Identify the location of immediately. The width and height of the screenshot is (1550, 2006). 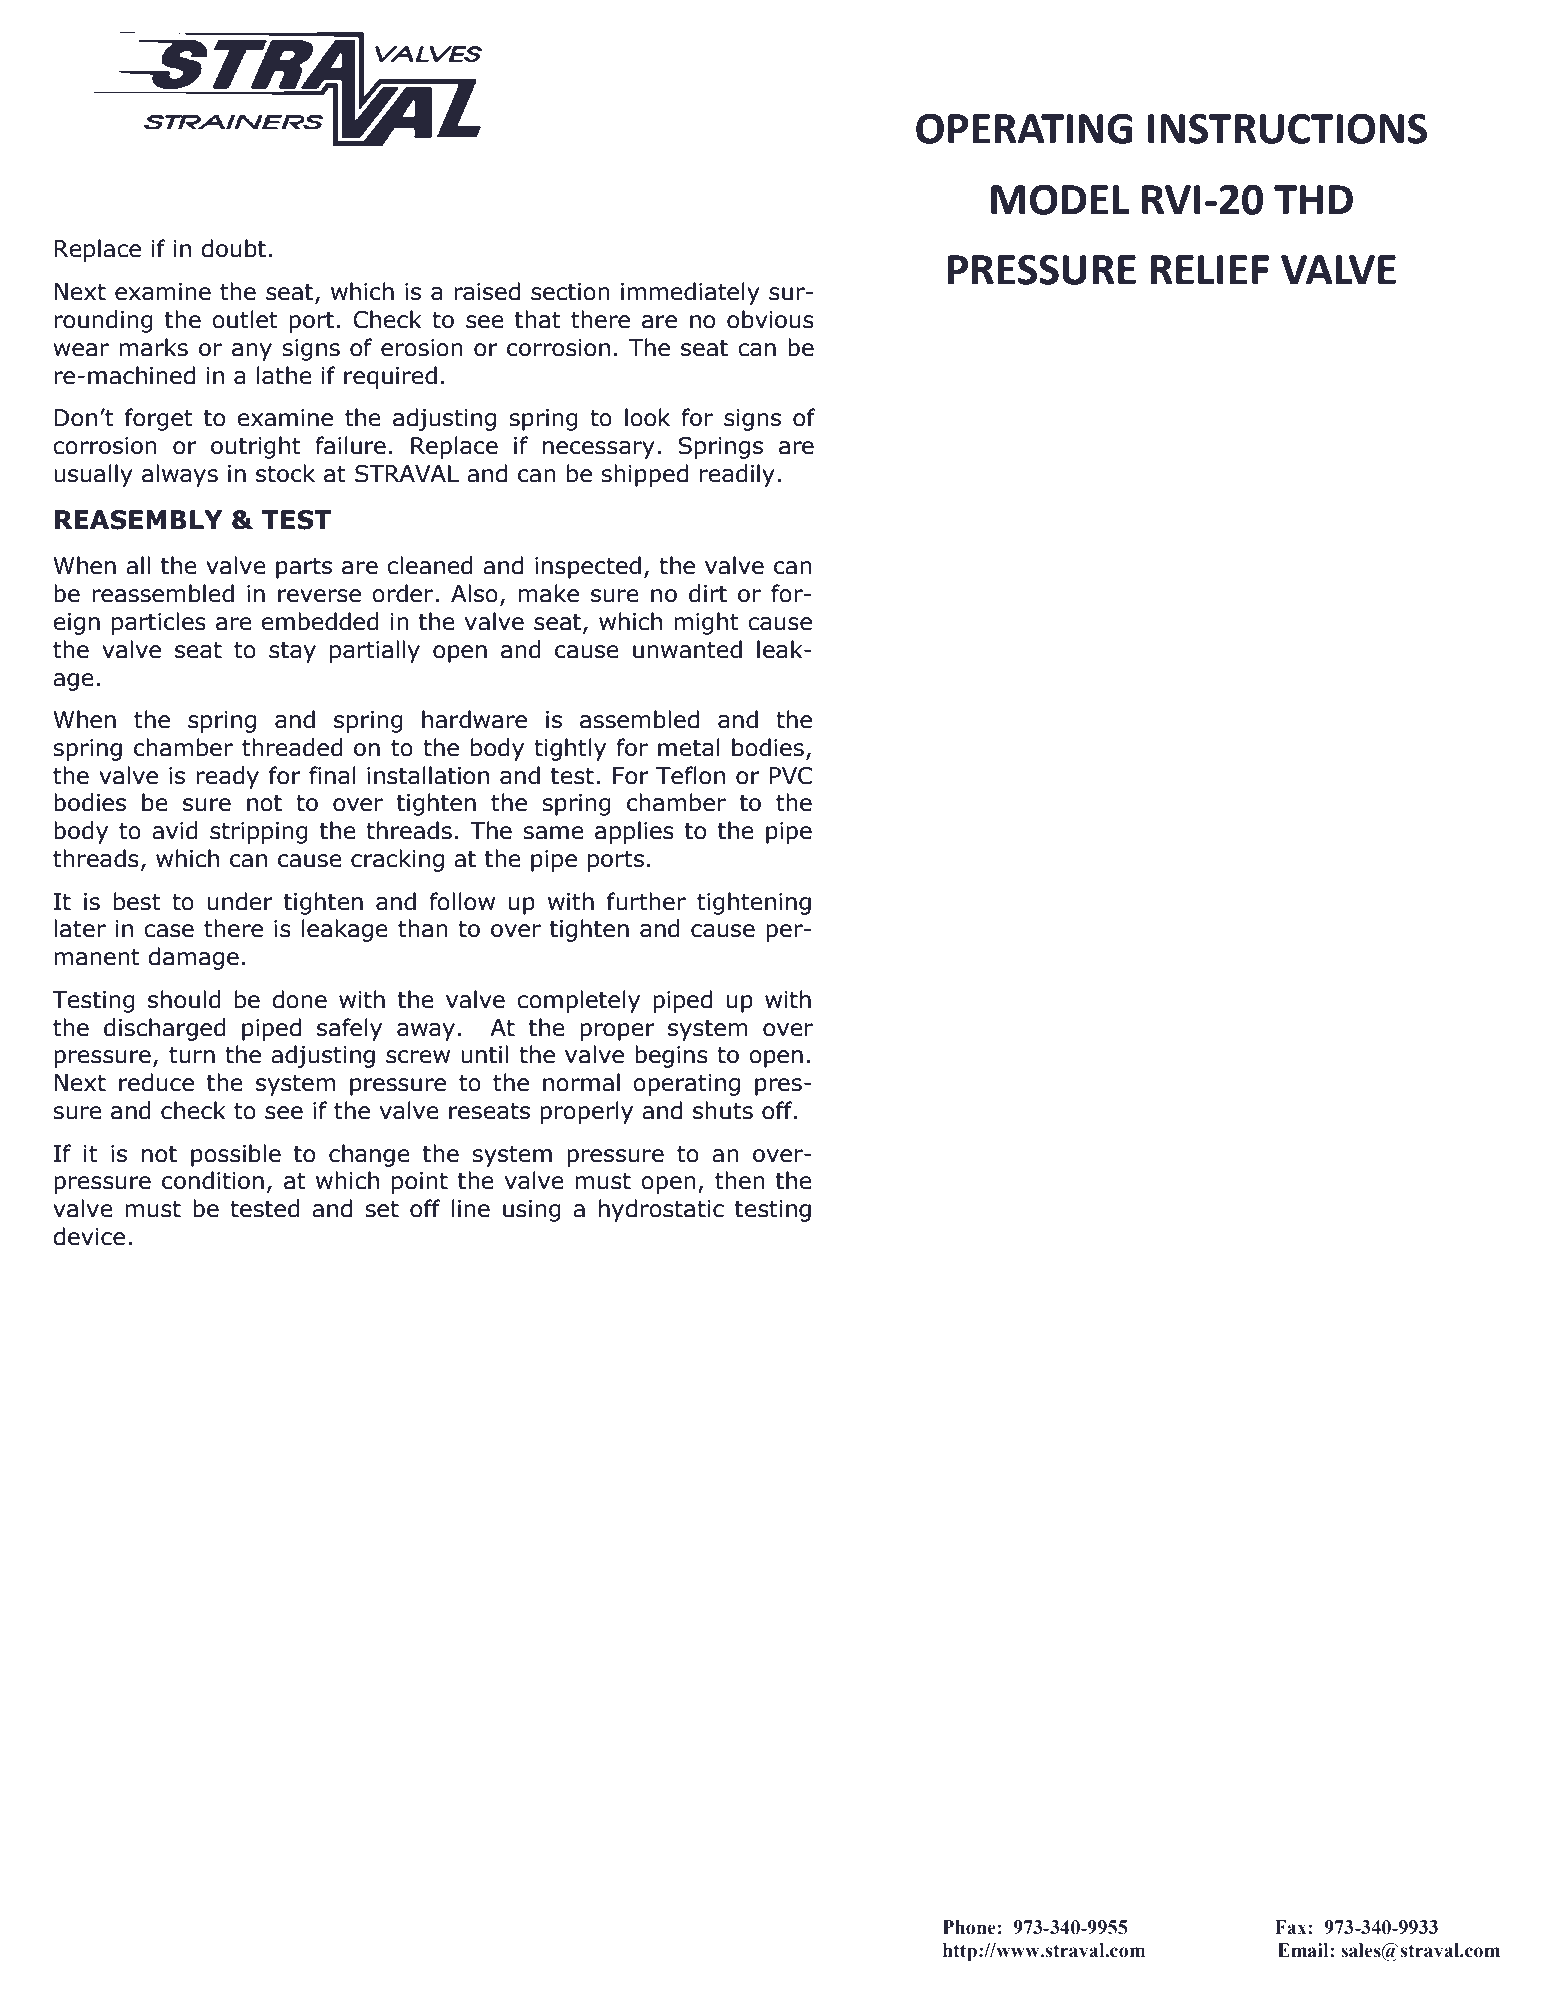
(690, 293).
